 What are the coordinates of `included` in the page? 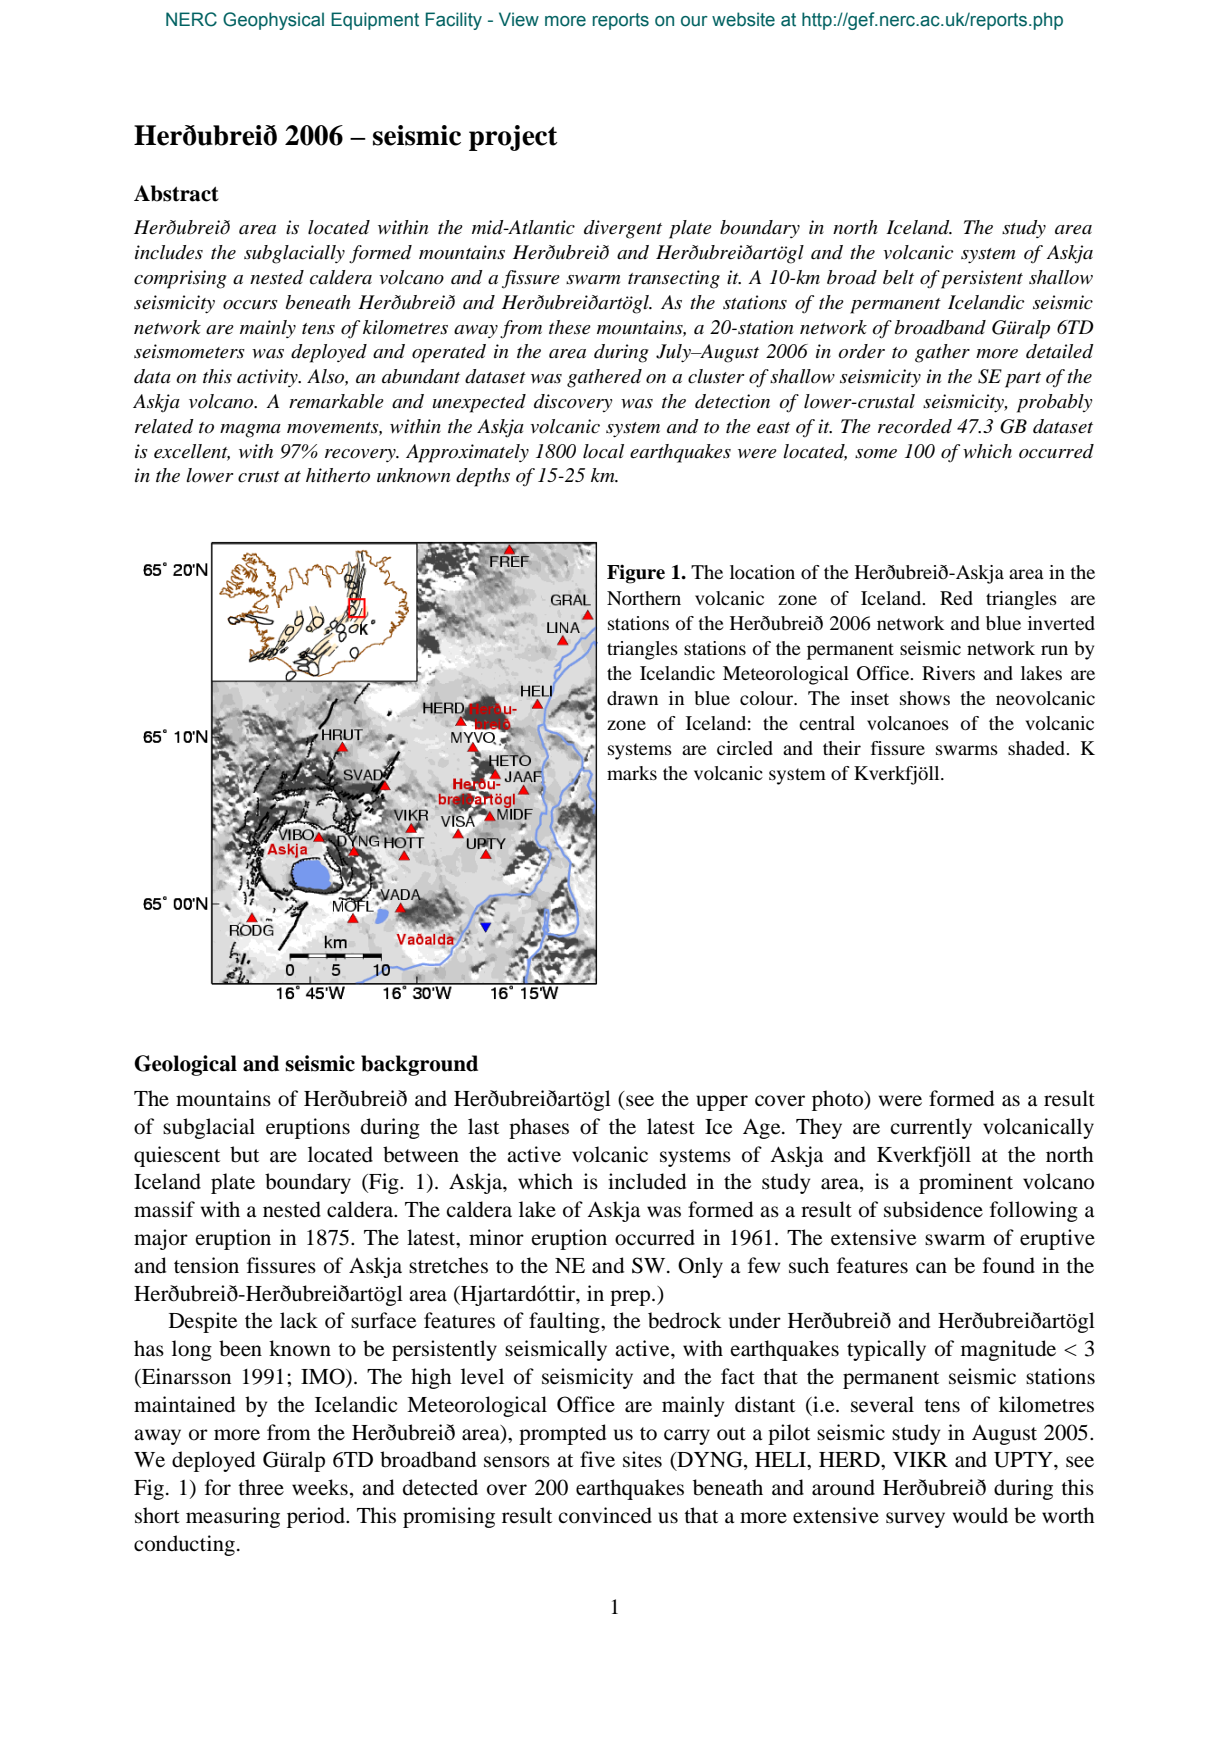 It's located at (647, 1181).
